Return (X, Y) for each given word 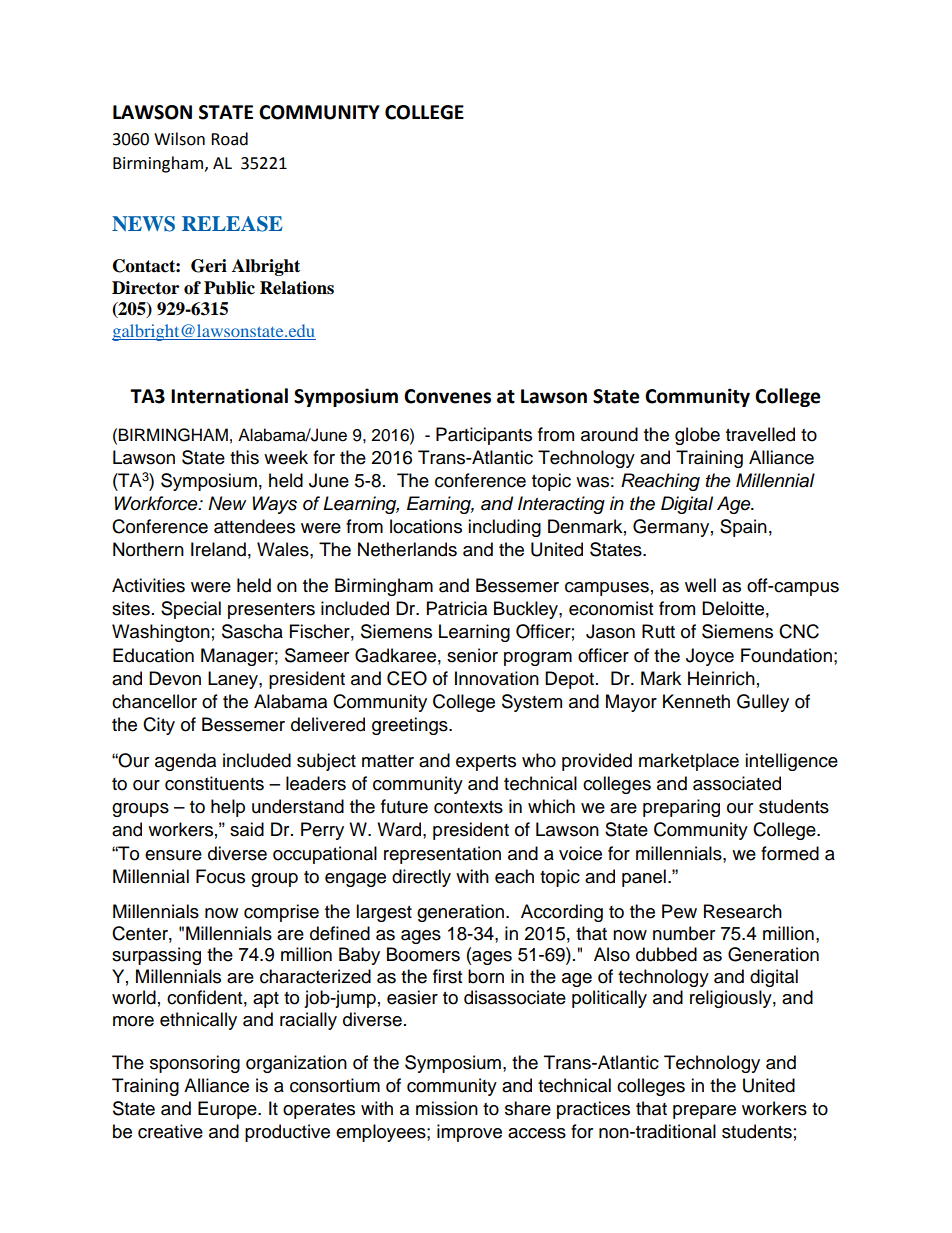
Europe (228, 1110)
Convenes (447, 396)
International (229, 396)
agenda (185, 762)
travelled (760, 434)
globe (697, 436)
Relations (297, 288)
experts (486, 763)
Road (229, 139)
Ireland (218, 549)
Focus (220, 876)
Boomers (423, 954)
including (504, 528)
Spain (743, 528)
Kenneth (696, 701)
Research (743, 911)
